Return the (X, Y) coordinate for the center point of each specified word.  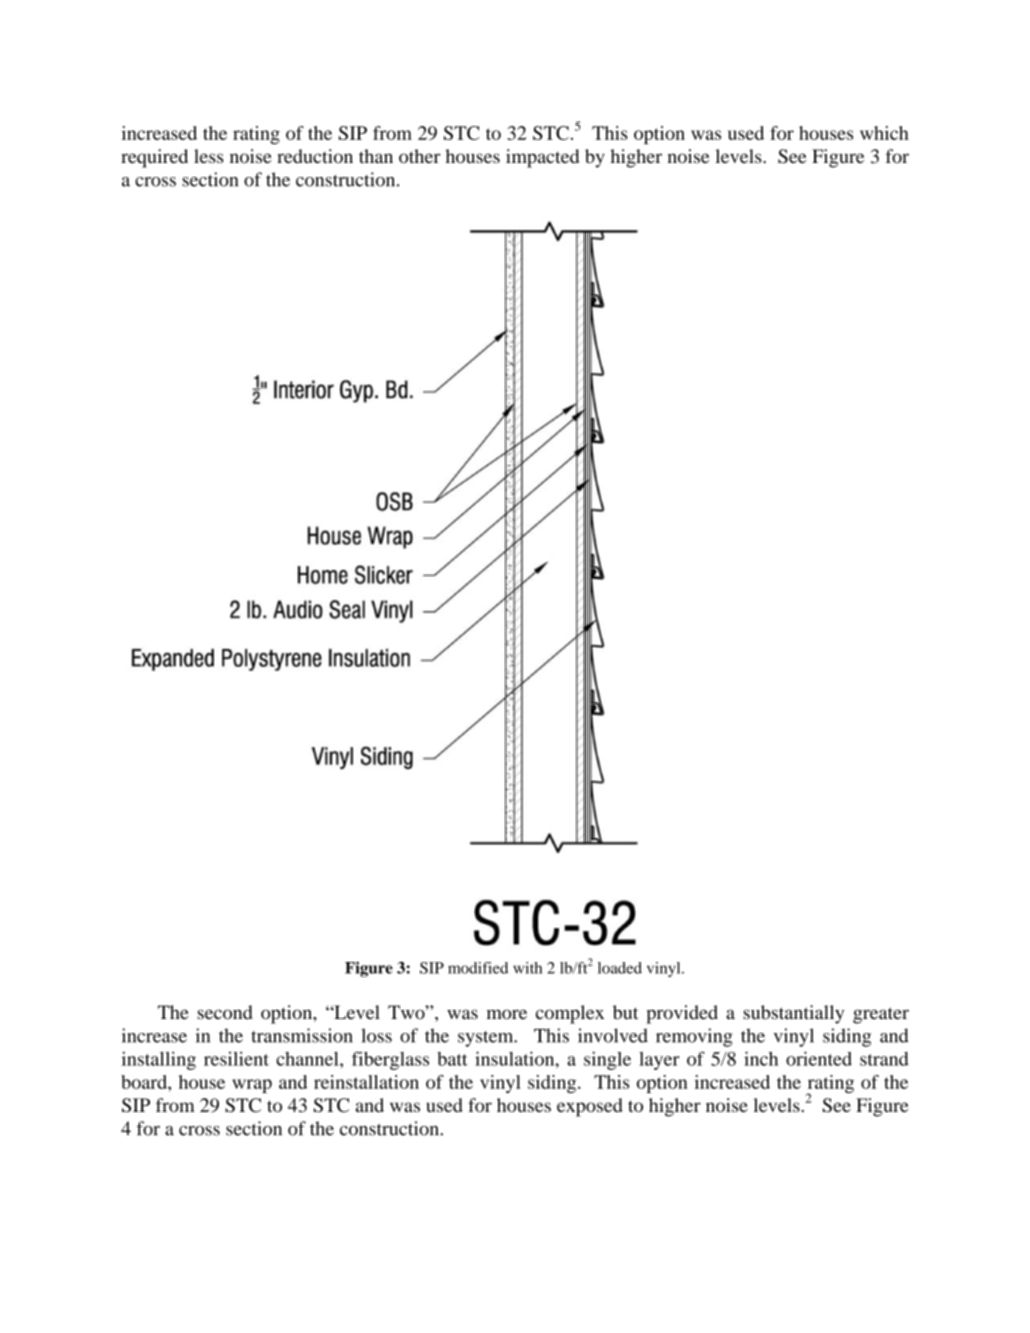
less (209, 156)
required (154, 158)
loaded (620, 968)
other (419, 156)
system (487, 1039)
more (507, 1014)
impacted (542, 158)
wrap (252, 1086)
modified (478, 968)
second (225, 1012)
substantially (793, 1014)
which (884, 133)
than (376, 156)
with (527, 968)
